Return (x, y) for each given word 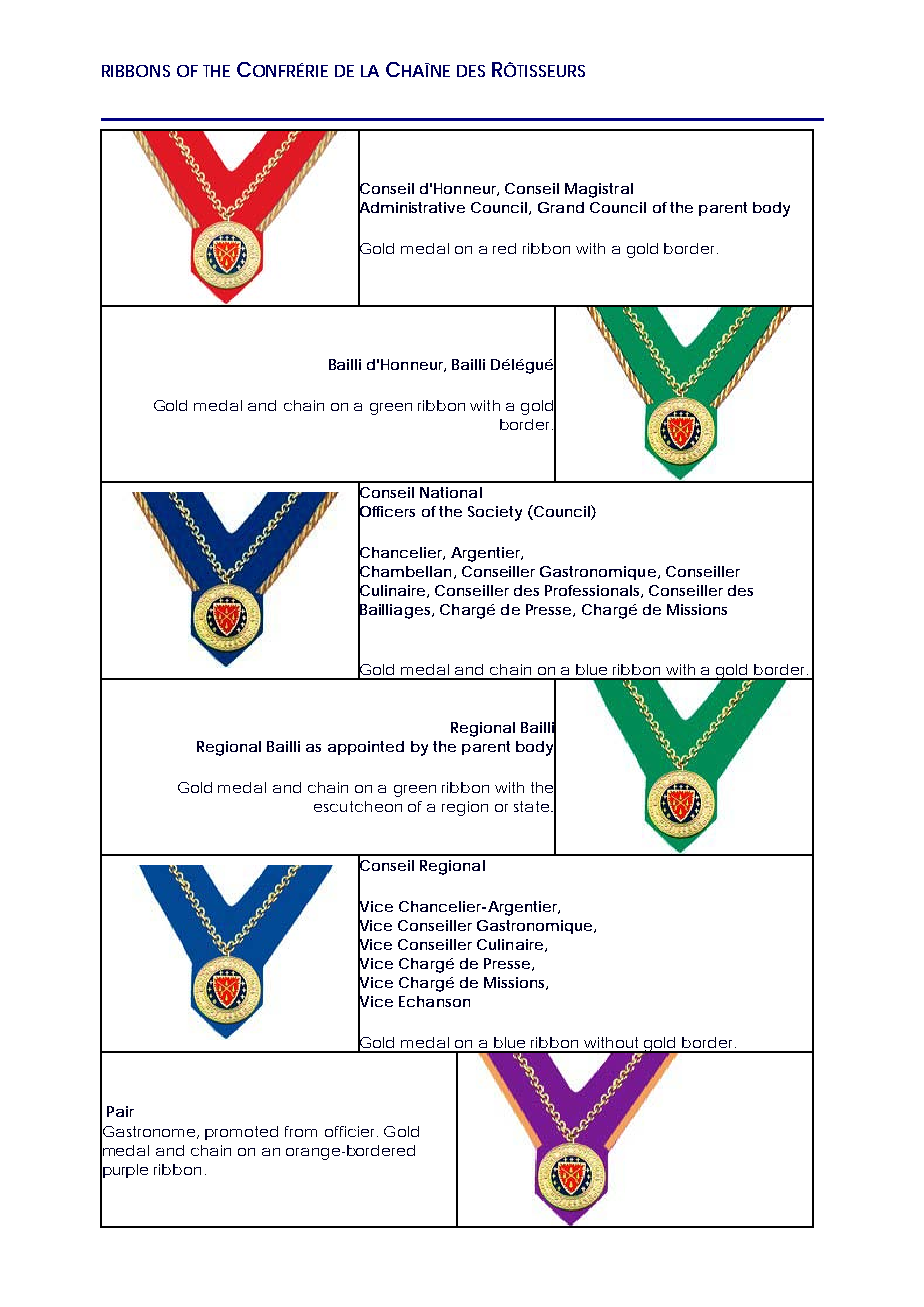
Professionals (593, 591)
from (301, 1131)
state (531, 806)
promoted (241, 1133)
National (451, 492)
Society (495, 513)
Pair (120, 1111)
